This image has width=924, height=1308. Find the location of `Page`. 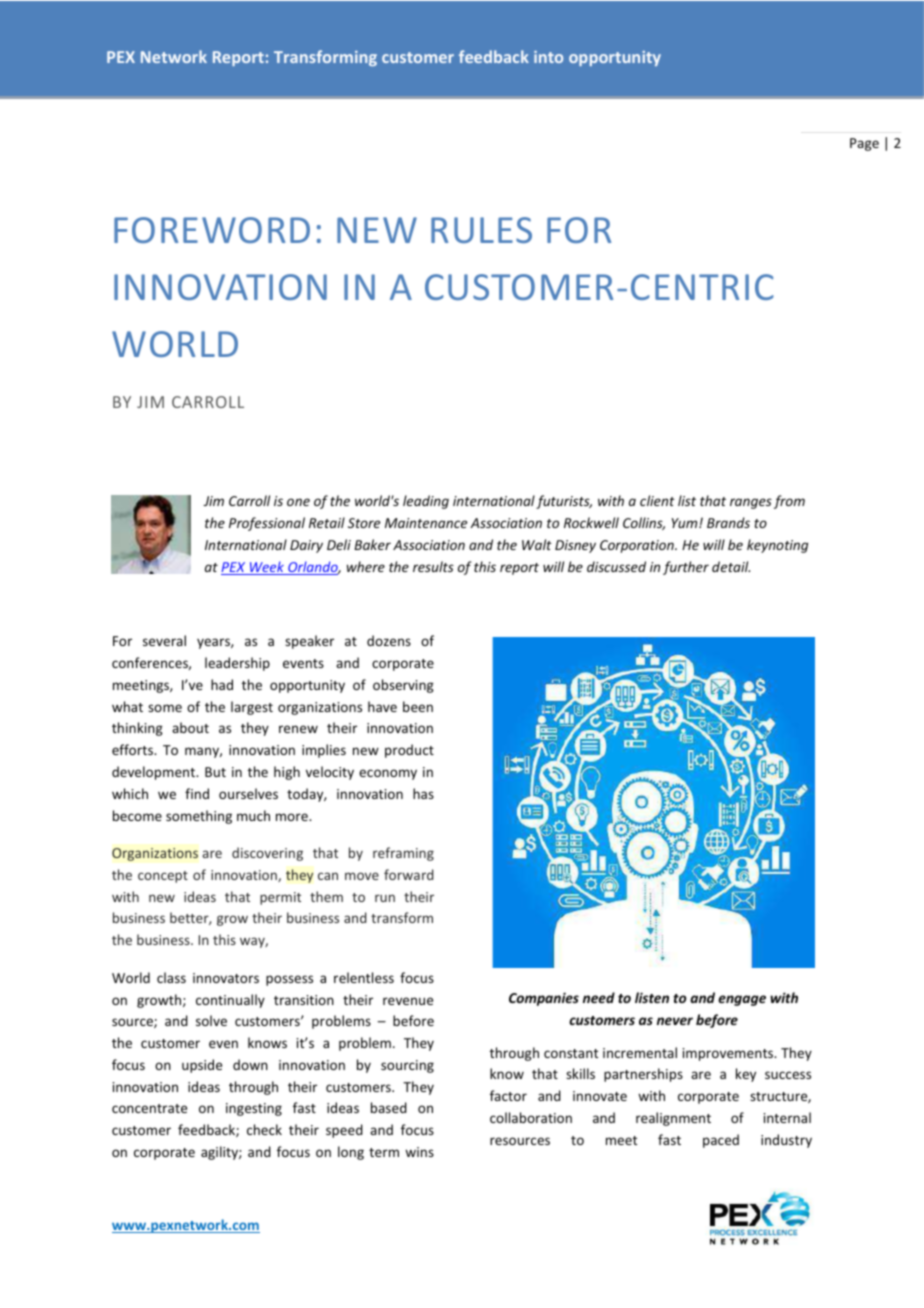

Page is located at coordinates (864, 144).
